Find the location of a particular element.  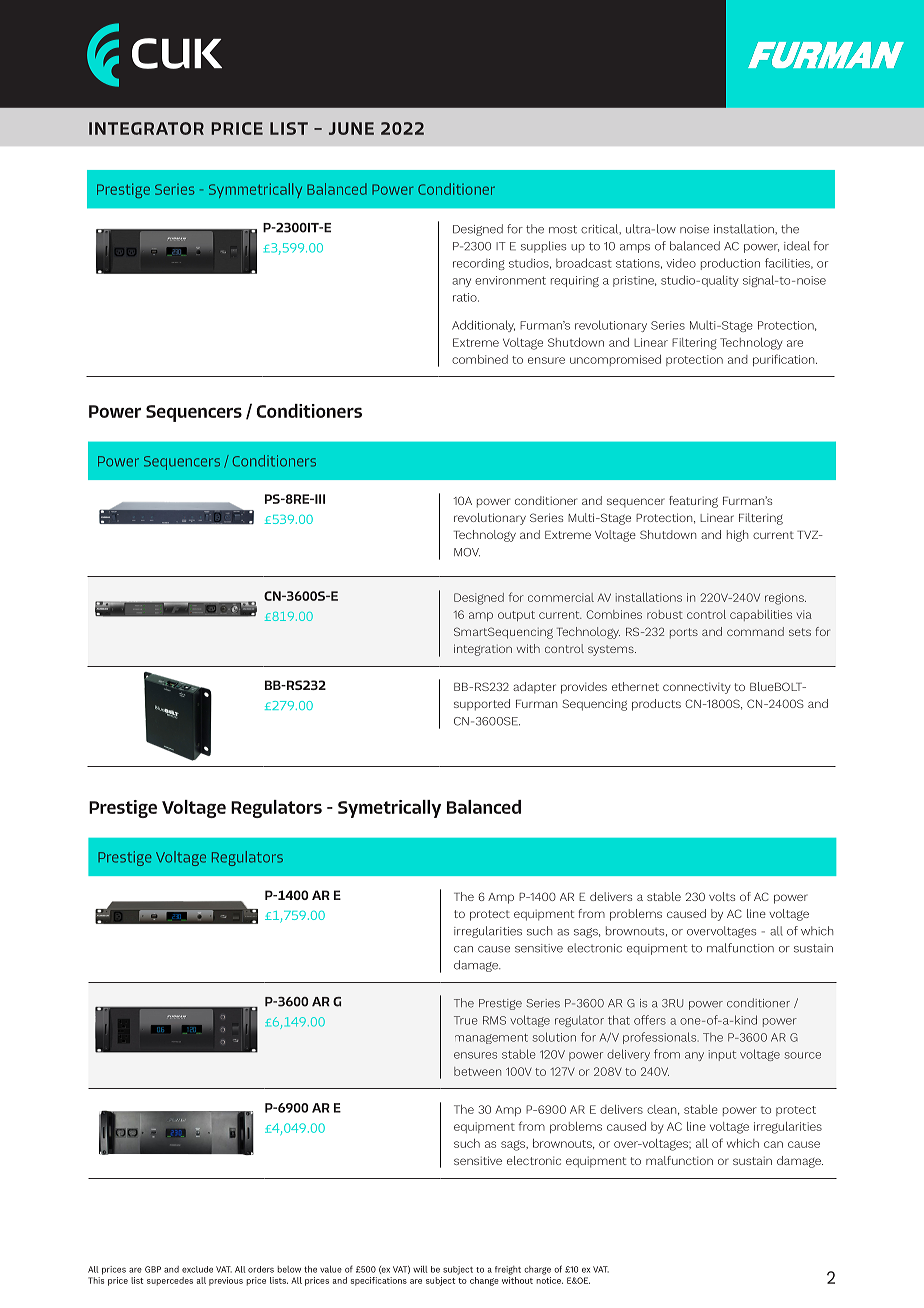

will is located at coordinates (420, 1269).
